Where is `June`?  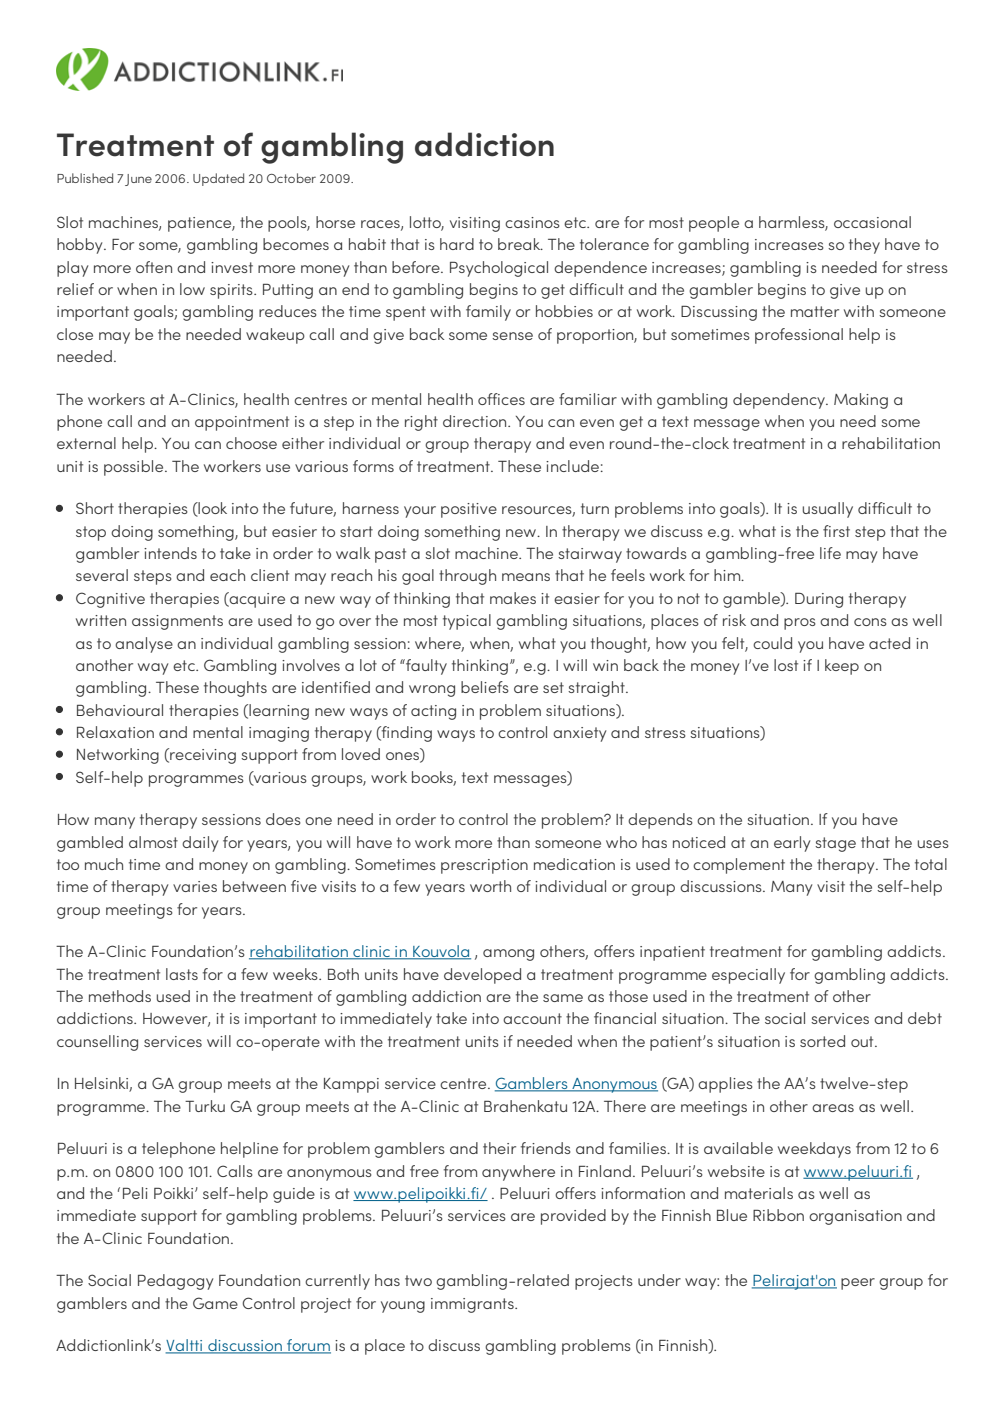 June is located at coordinates (138, 180).
